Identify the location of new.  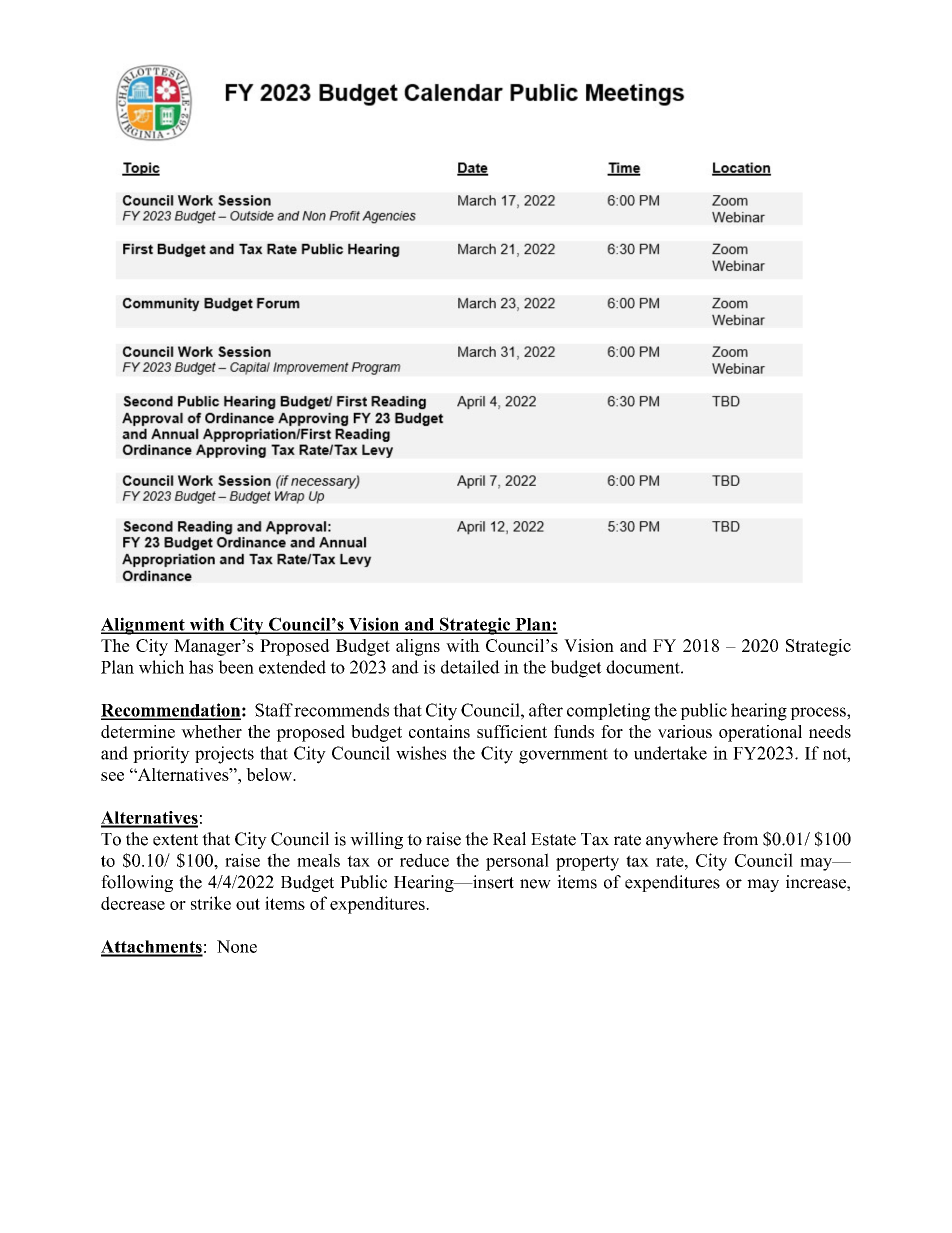
(535, 884).
